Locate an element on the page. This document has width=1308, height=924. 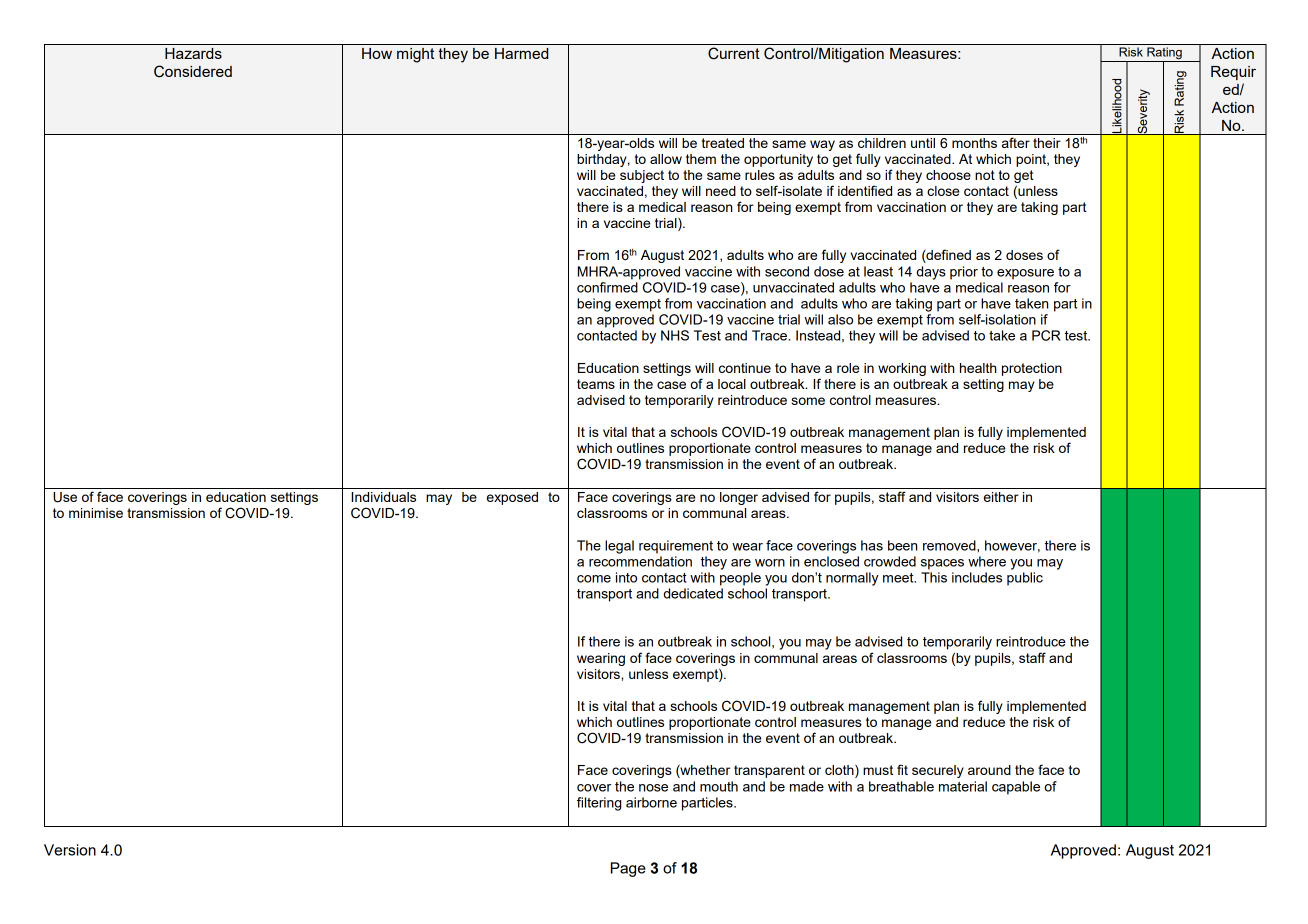
Considered is located at coordinates (193, 71).
